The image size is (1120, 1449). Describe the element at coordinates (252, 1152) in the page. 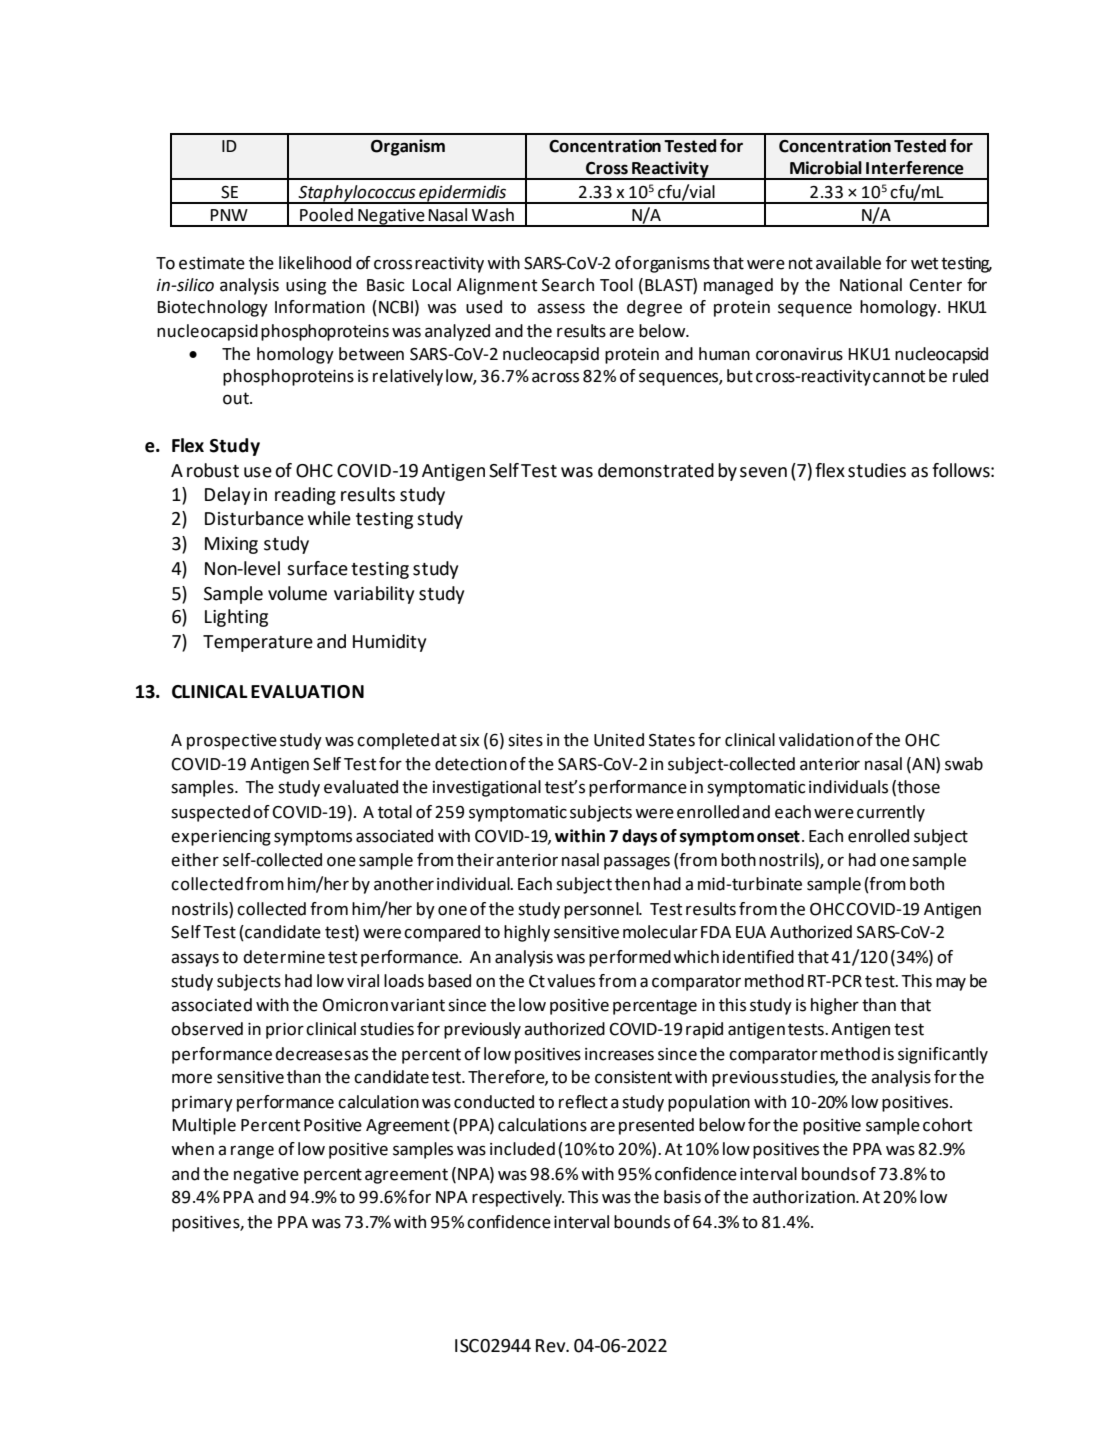

I see `range` at that location.
